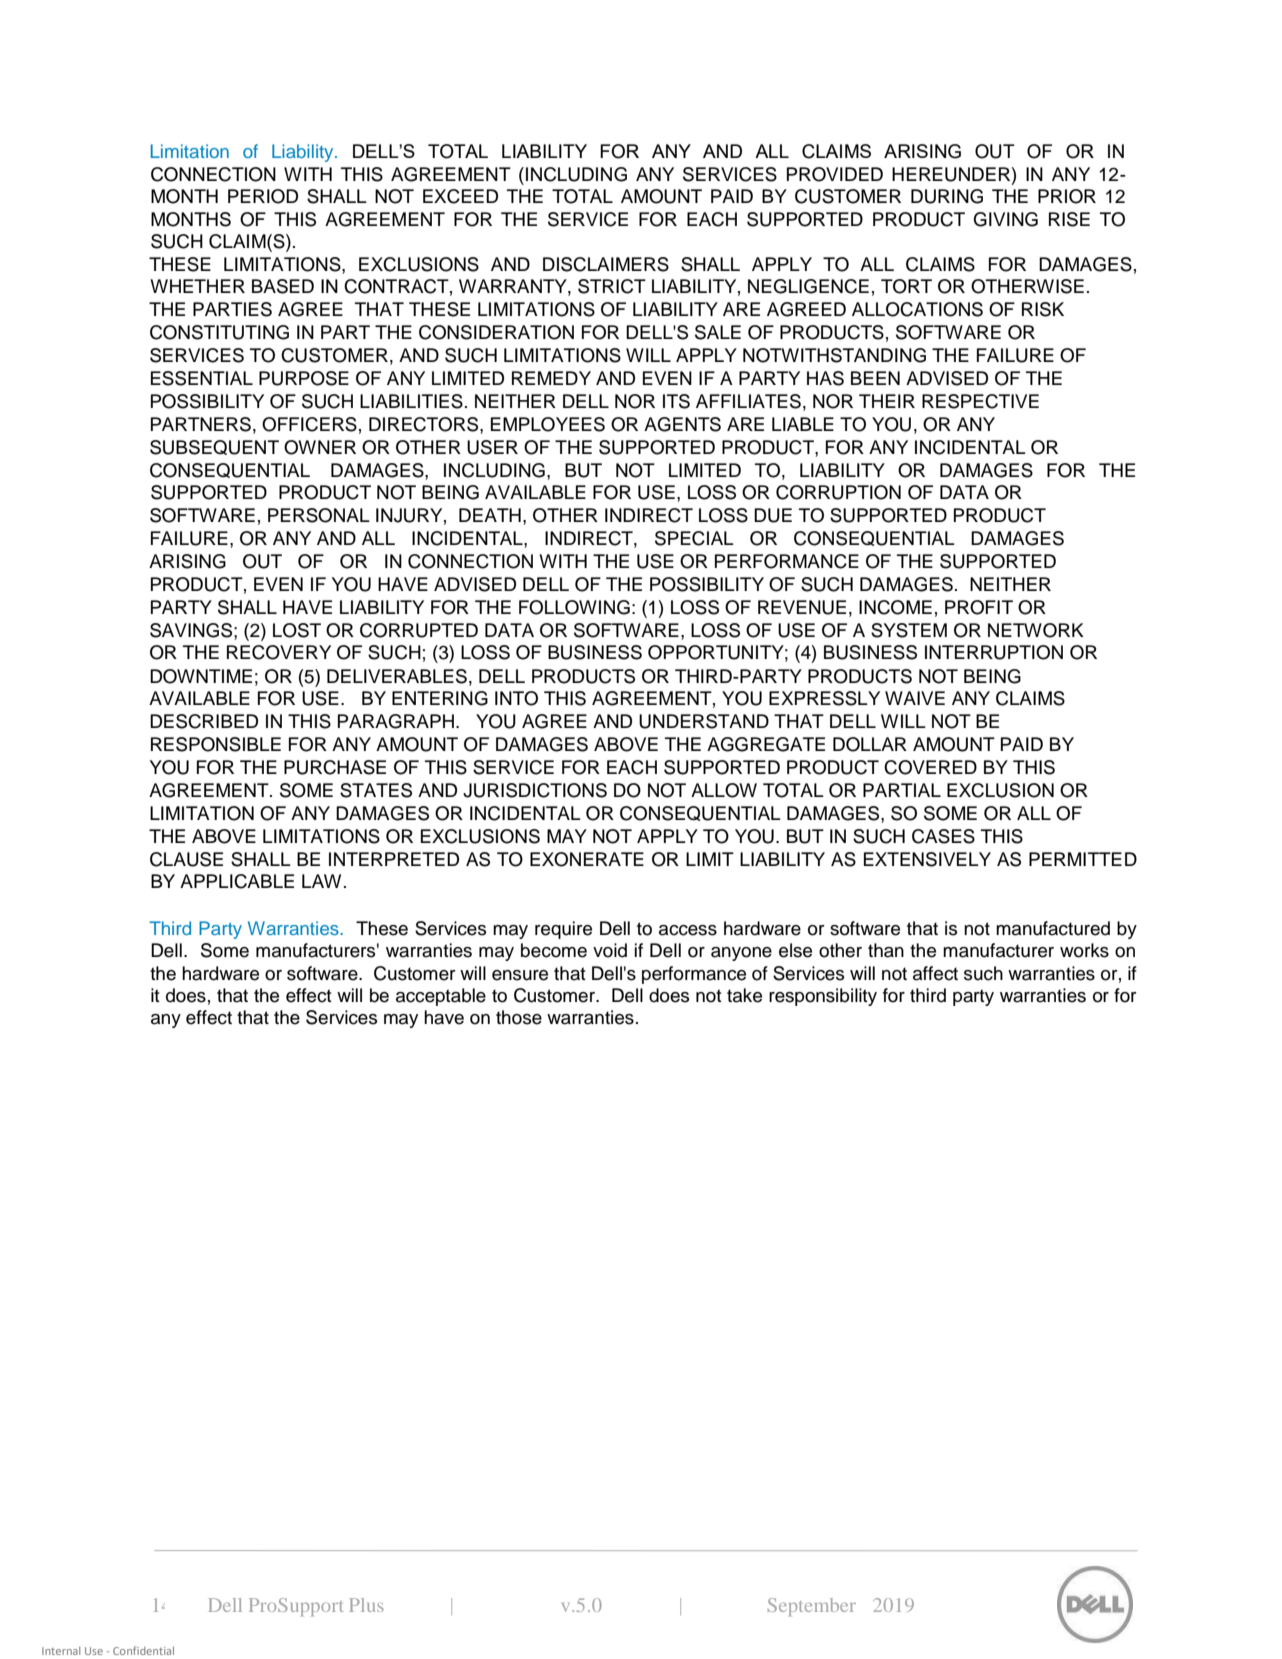 The image size is (1282, 1659). What do you see at coordinates (143, 1650) in the screenshot?
I see `Confidential` at bounding box center [143, 1650].
